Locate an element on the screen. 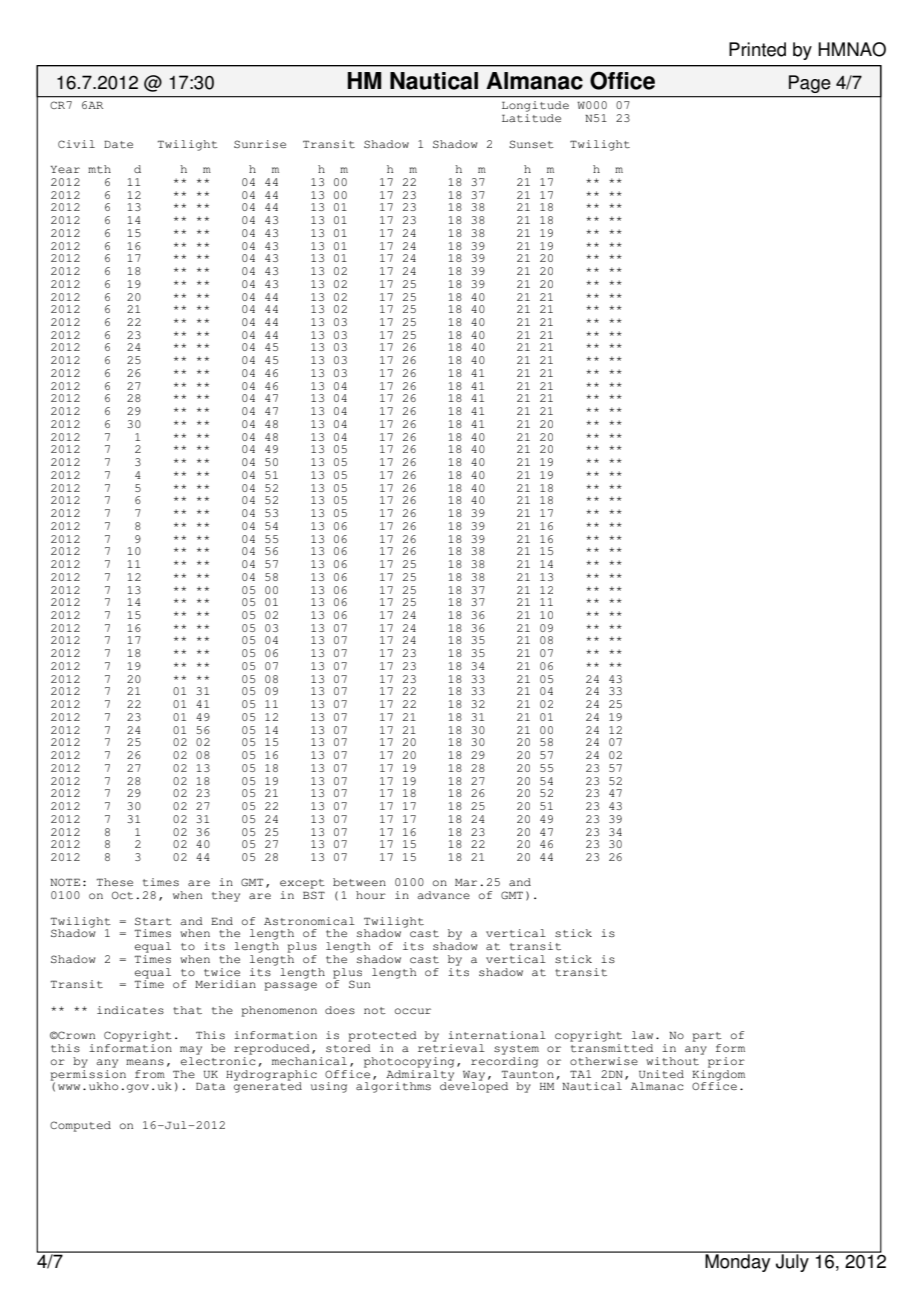  Date is located at coordinates (118, 144).
